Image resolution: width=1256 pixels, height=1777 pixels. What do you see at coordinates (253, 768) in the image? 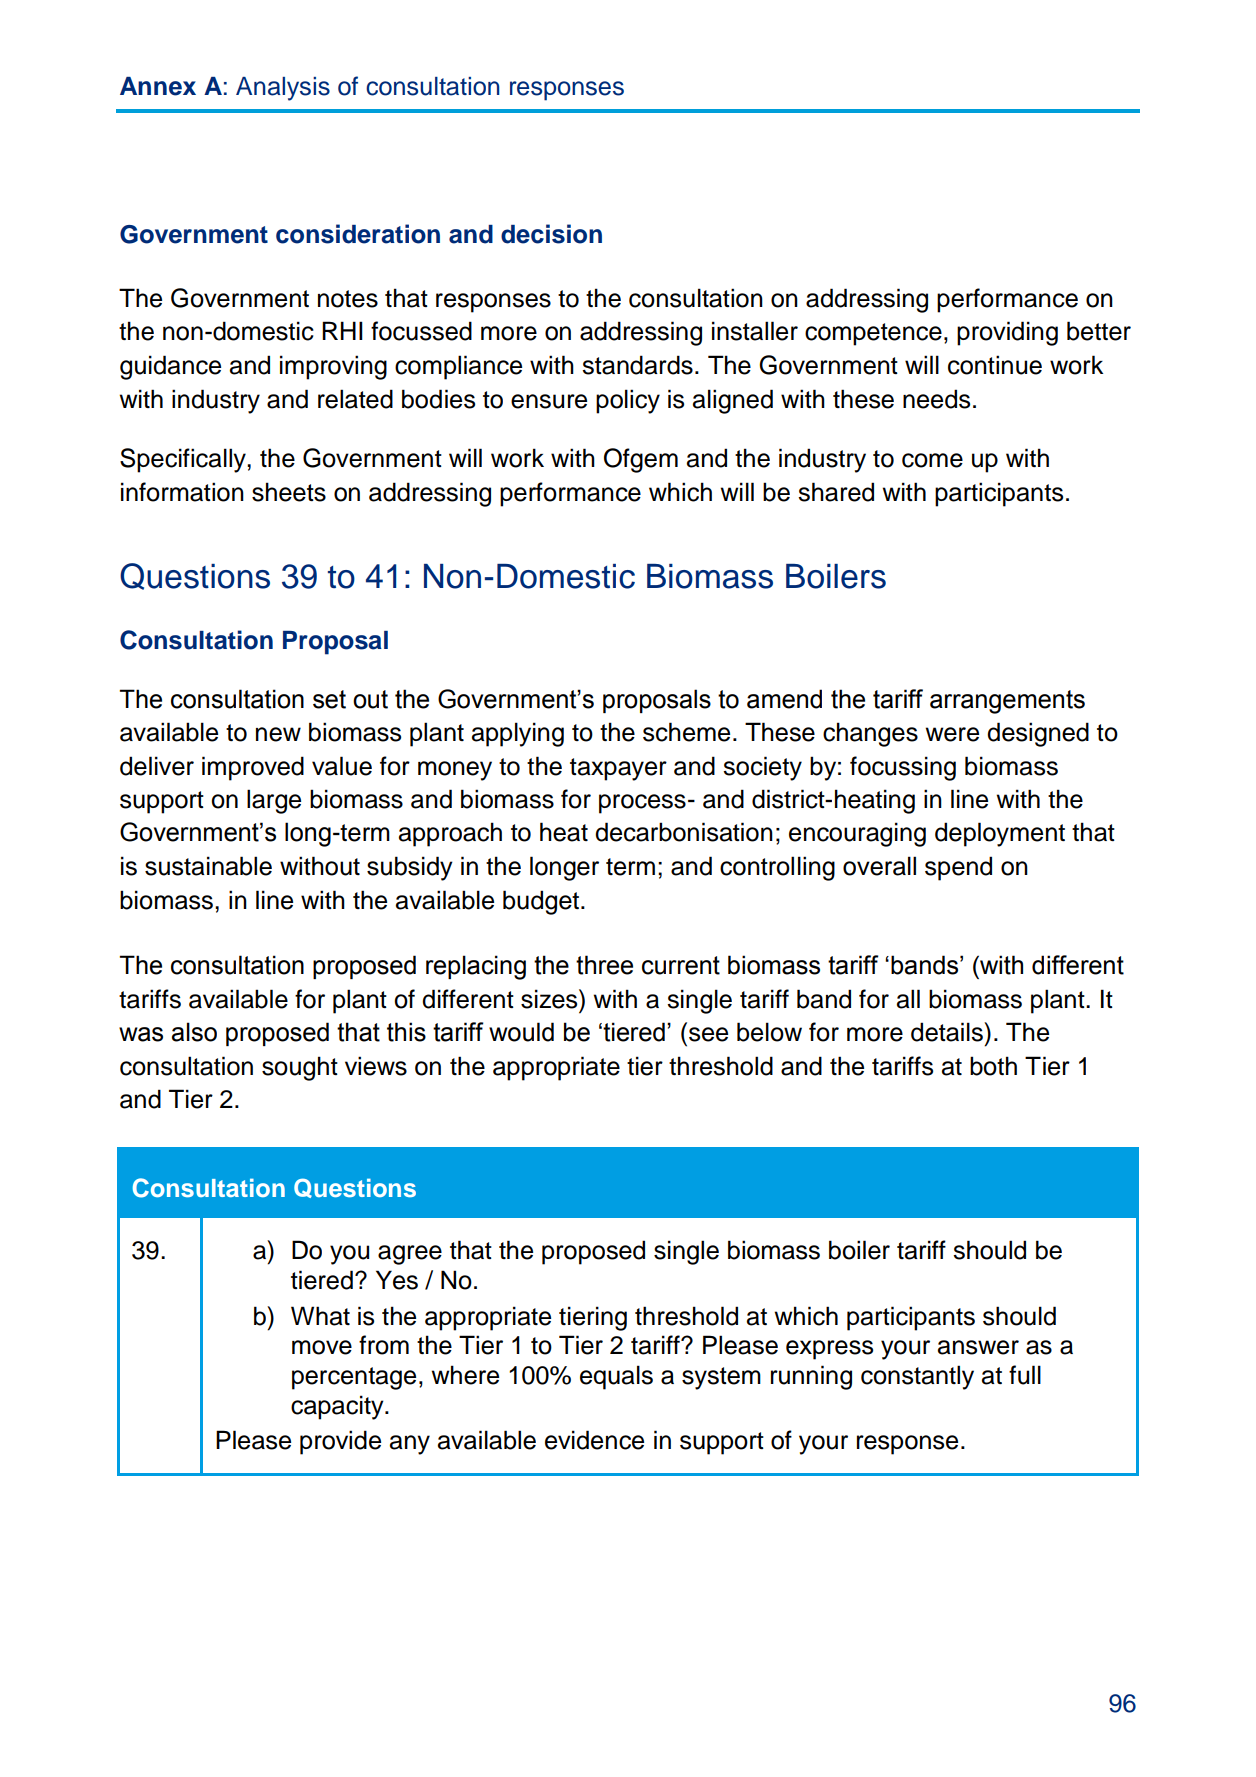
I see `improved` at bounding box center [253, 768].
